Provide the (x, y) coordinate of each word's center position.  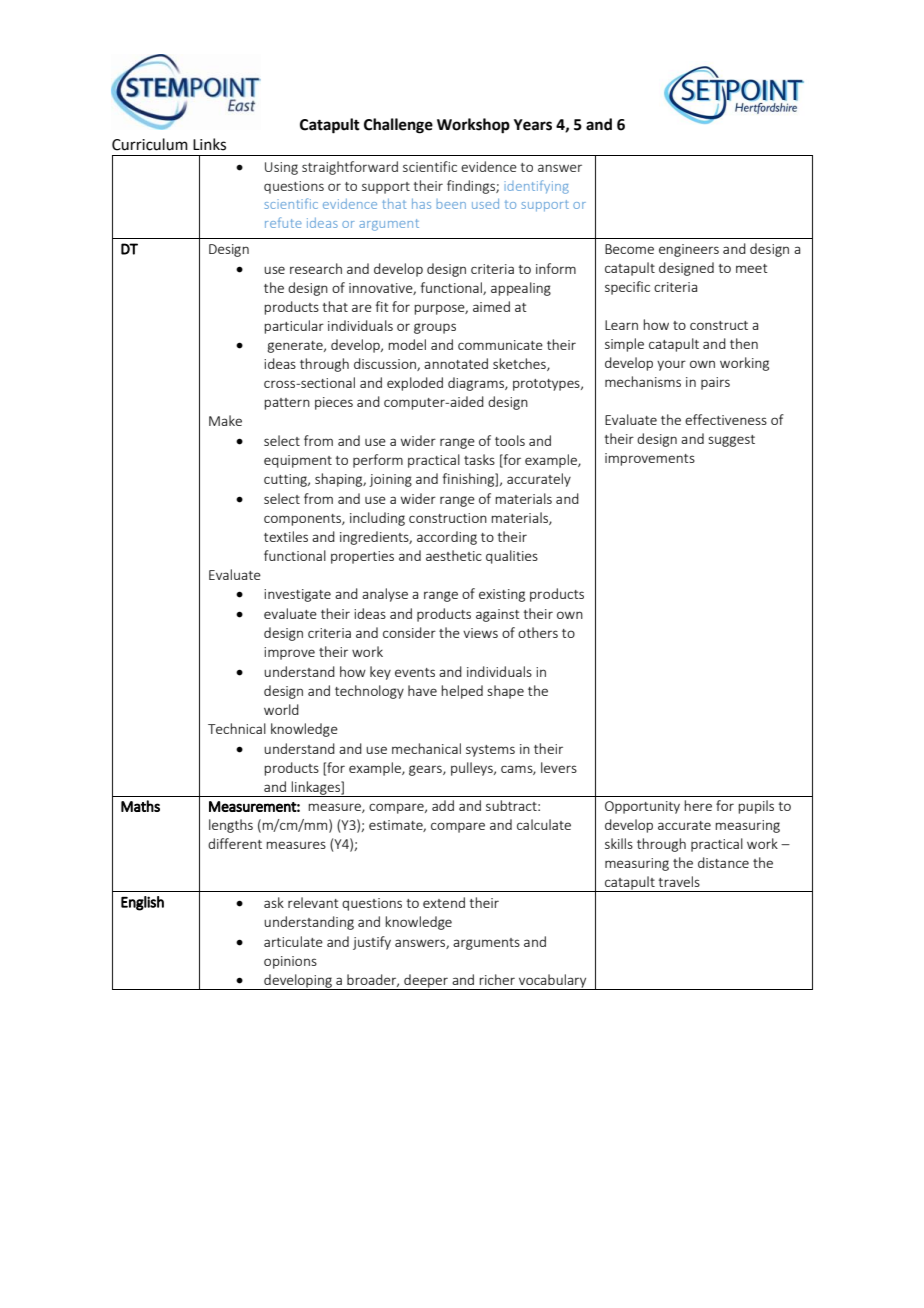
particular (294, 327)
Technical (237, 728)
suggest (731, 441)
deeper (426, 982)
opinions (290, 962)
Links (209, 144)
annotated (456, 363)
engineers (689, 250)
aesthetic (454, 555)
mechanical (426, 748)
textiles (286, 536)
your (671, 365)
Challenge (398, 126)
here (698, 805)
